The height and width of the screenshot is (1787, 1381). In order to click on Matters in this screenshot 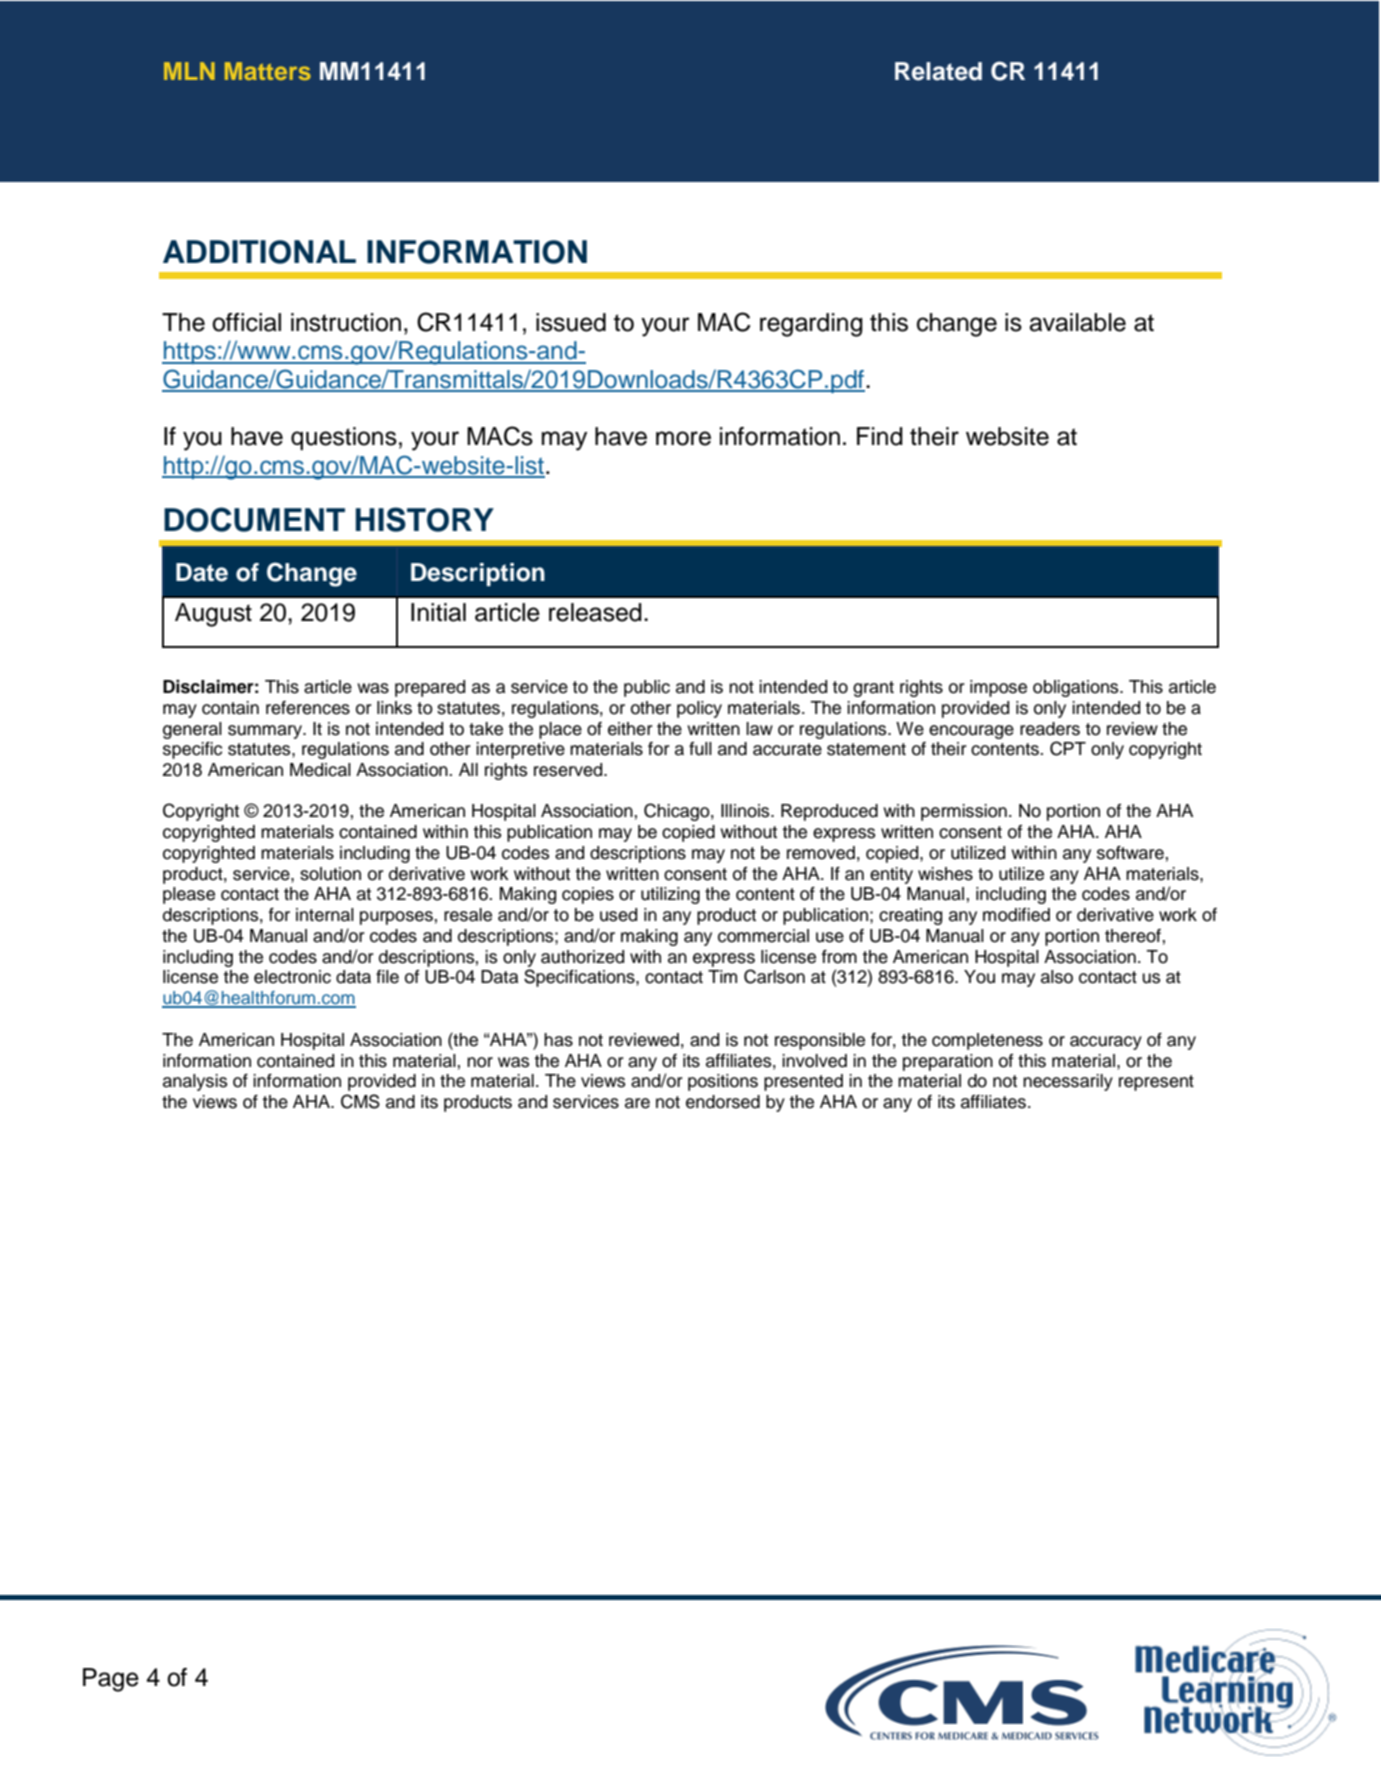, I will do `click(268, 71)`.
